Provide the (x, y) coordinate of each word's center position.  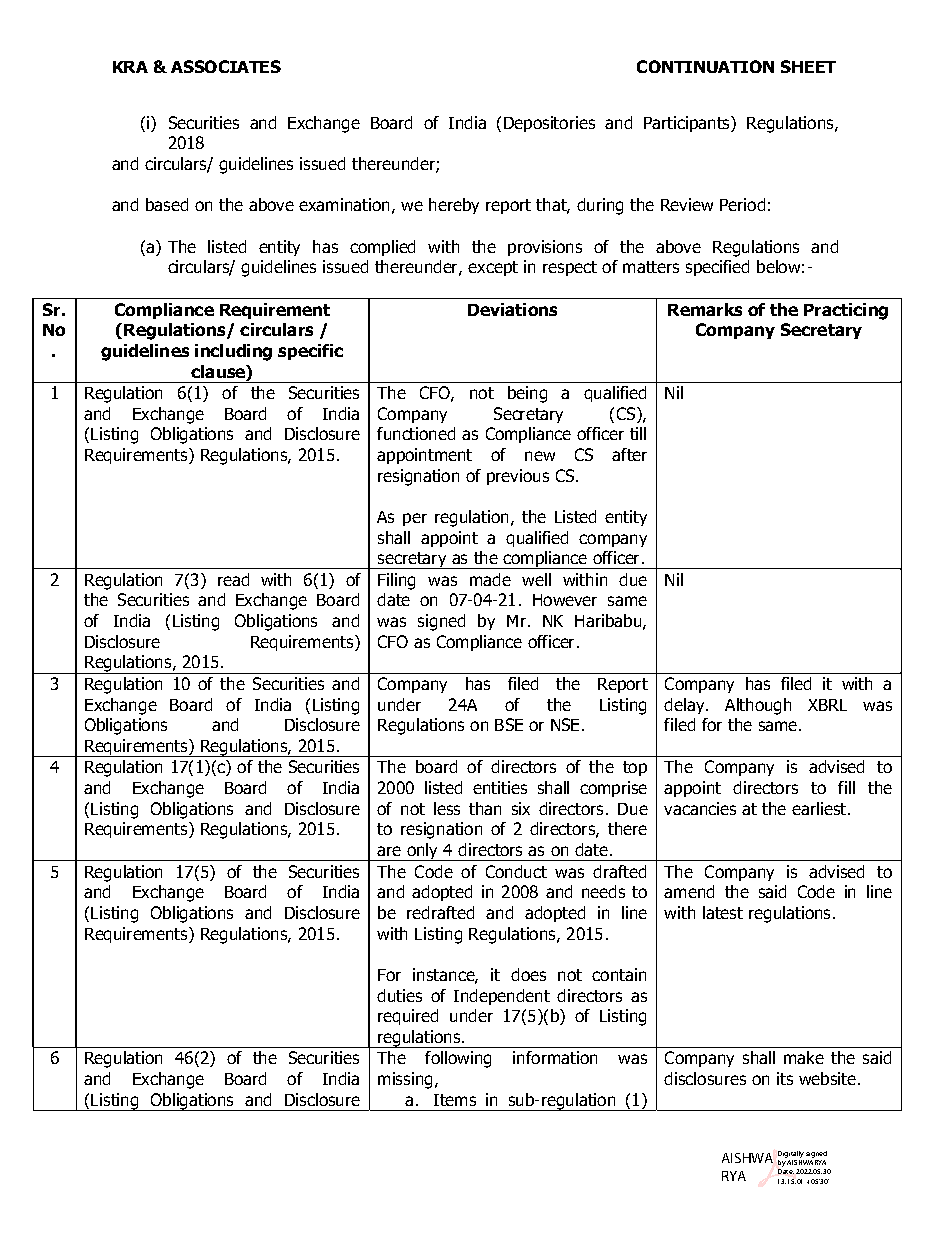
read (233, 579)
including (233, 352)
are (389, 851)
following (458, 1059)
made (490, 579)
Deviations (512, 309)
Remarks (705, 309)
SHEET (808, 66)
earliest (820, 808)
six (521, 808)
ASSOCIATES (226, 66)
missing (405, 1080)
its (785, 1078)
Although (758, 706)
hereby (454, 206)
